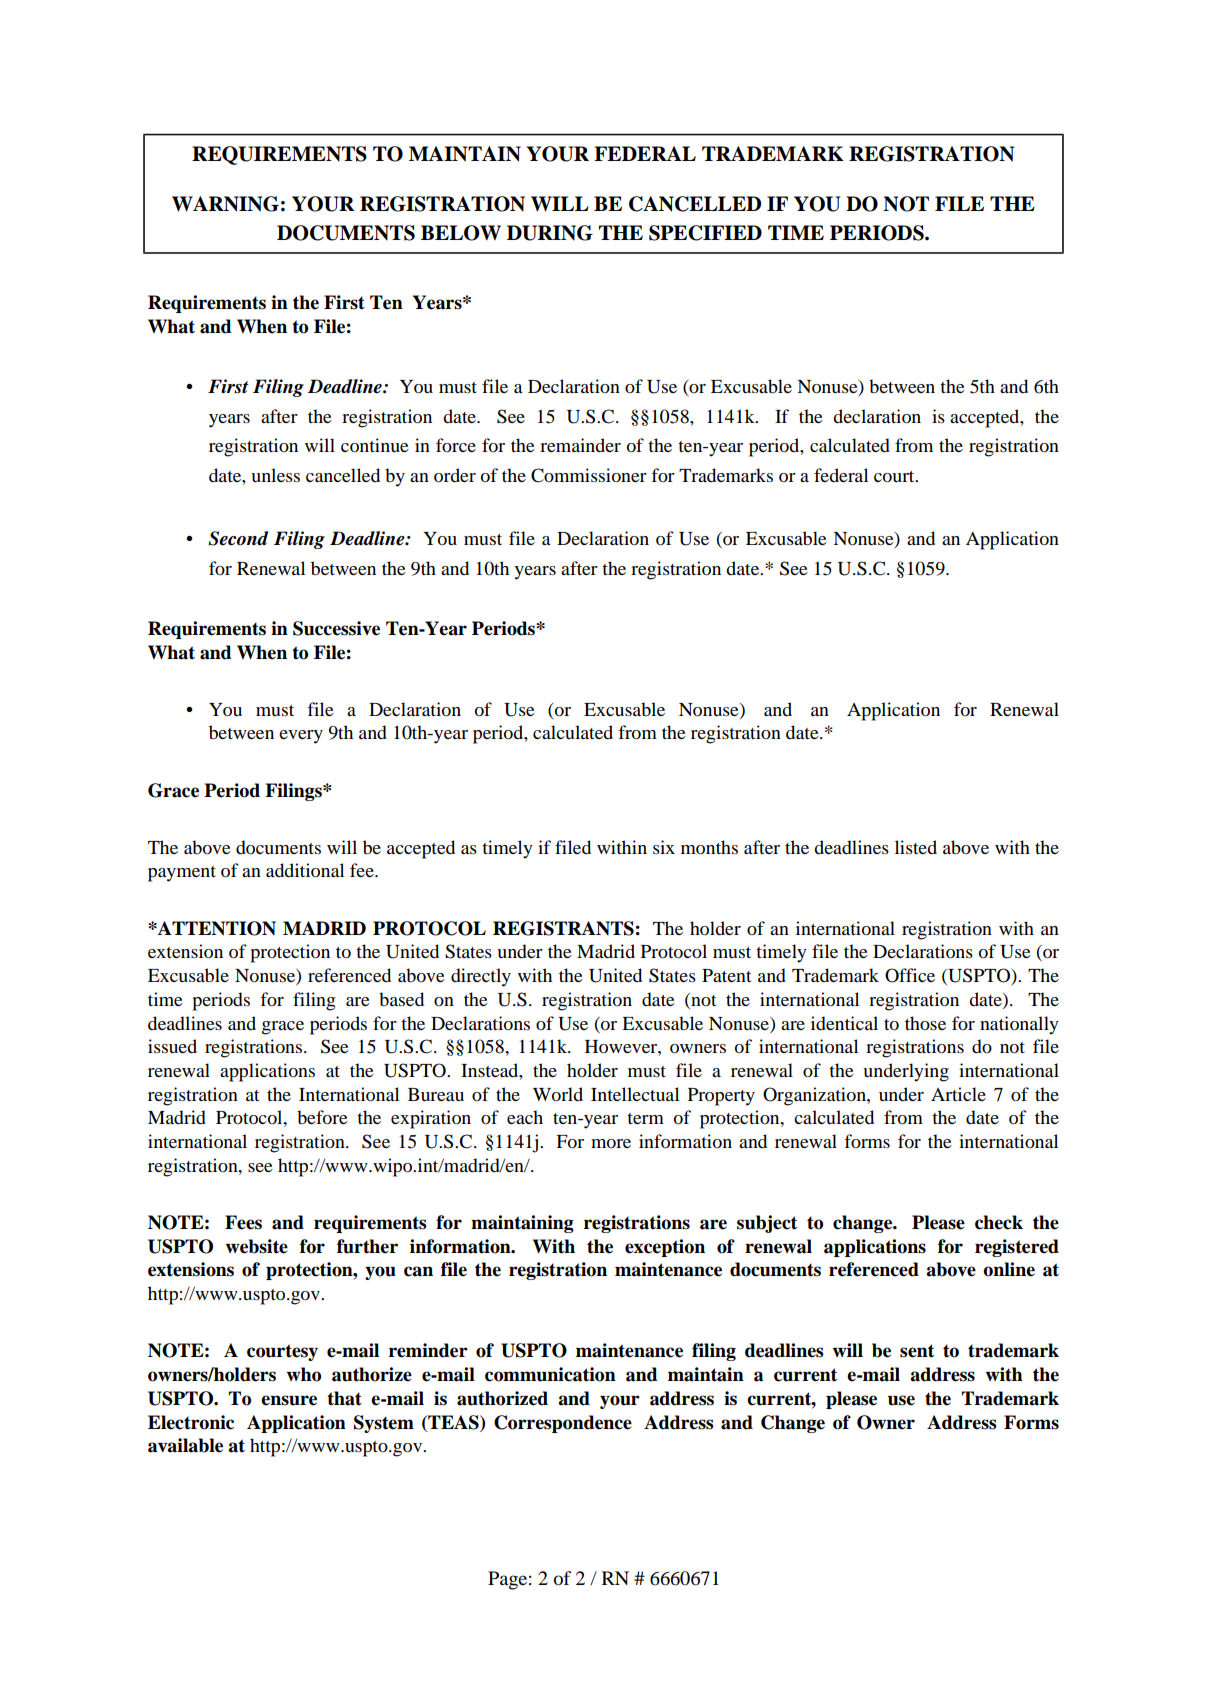 This screenshot has width=1207, height=1707. Describe the element at coordinates (916, 847) in the screenshot. I see `listed` at that location.
